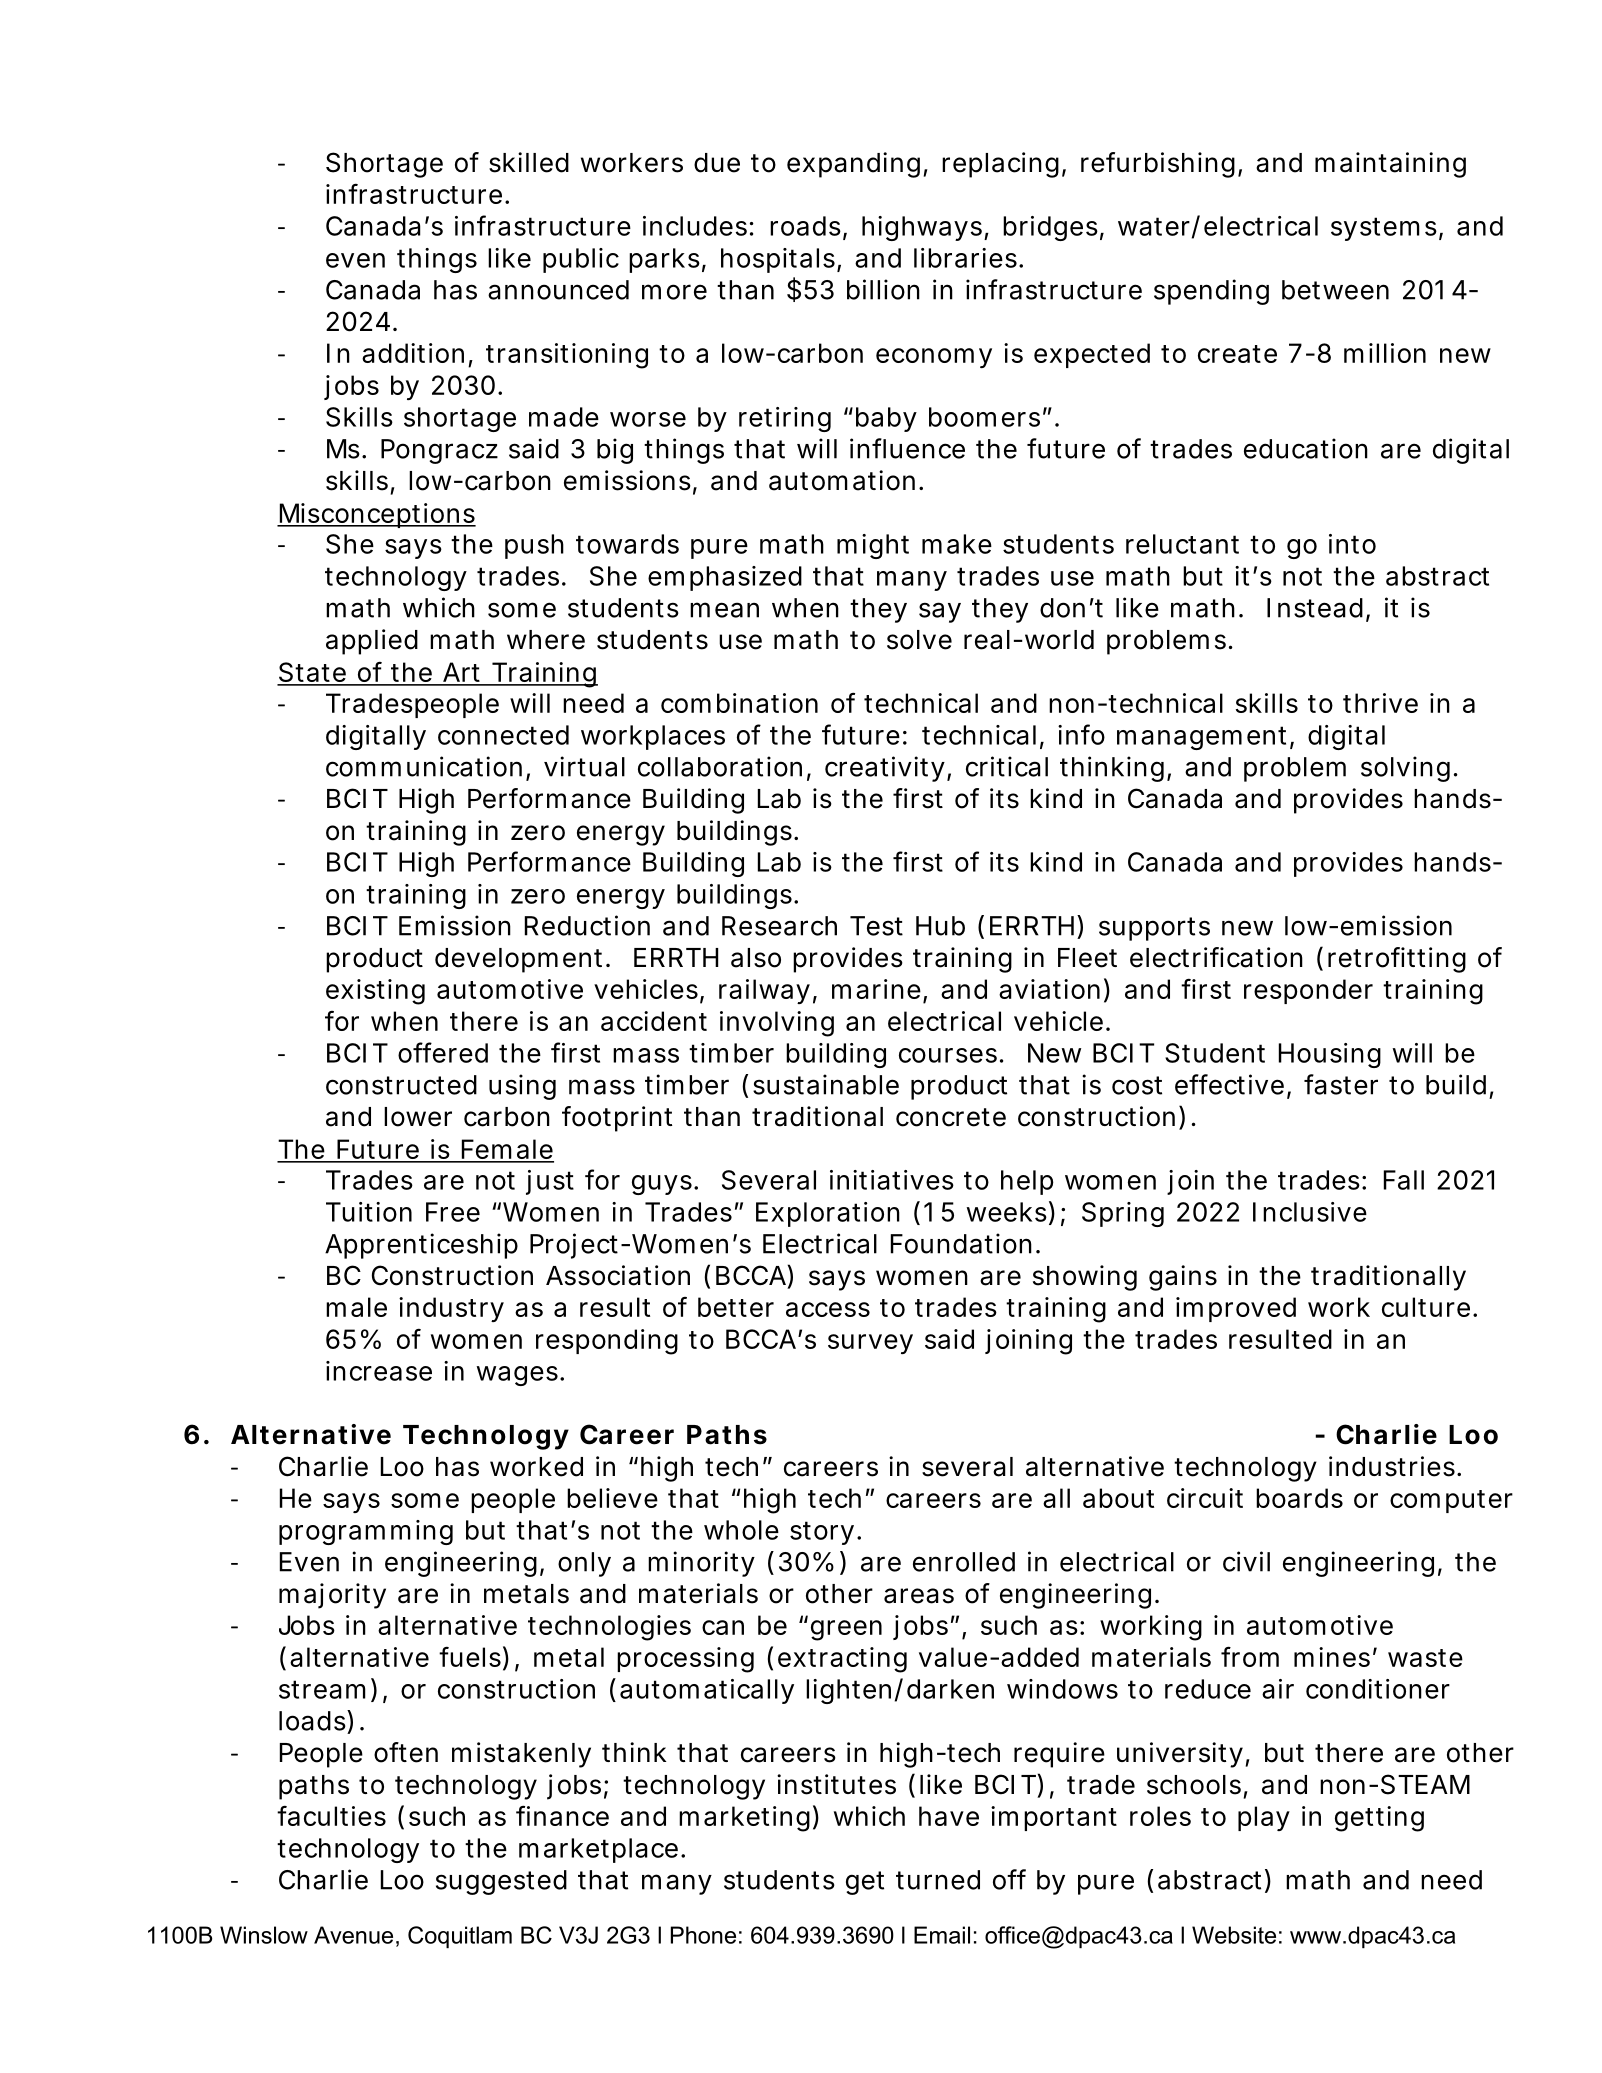 The image size is (1602, 2073). I want to click on skilled, so click(529, 162).
